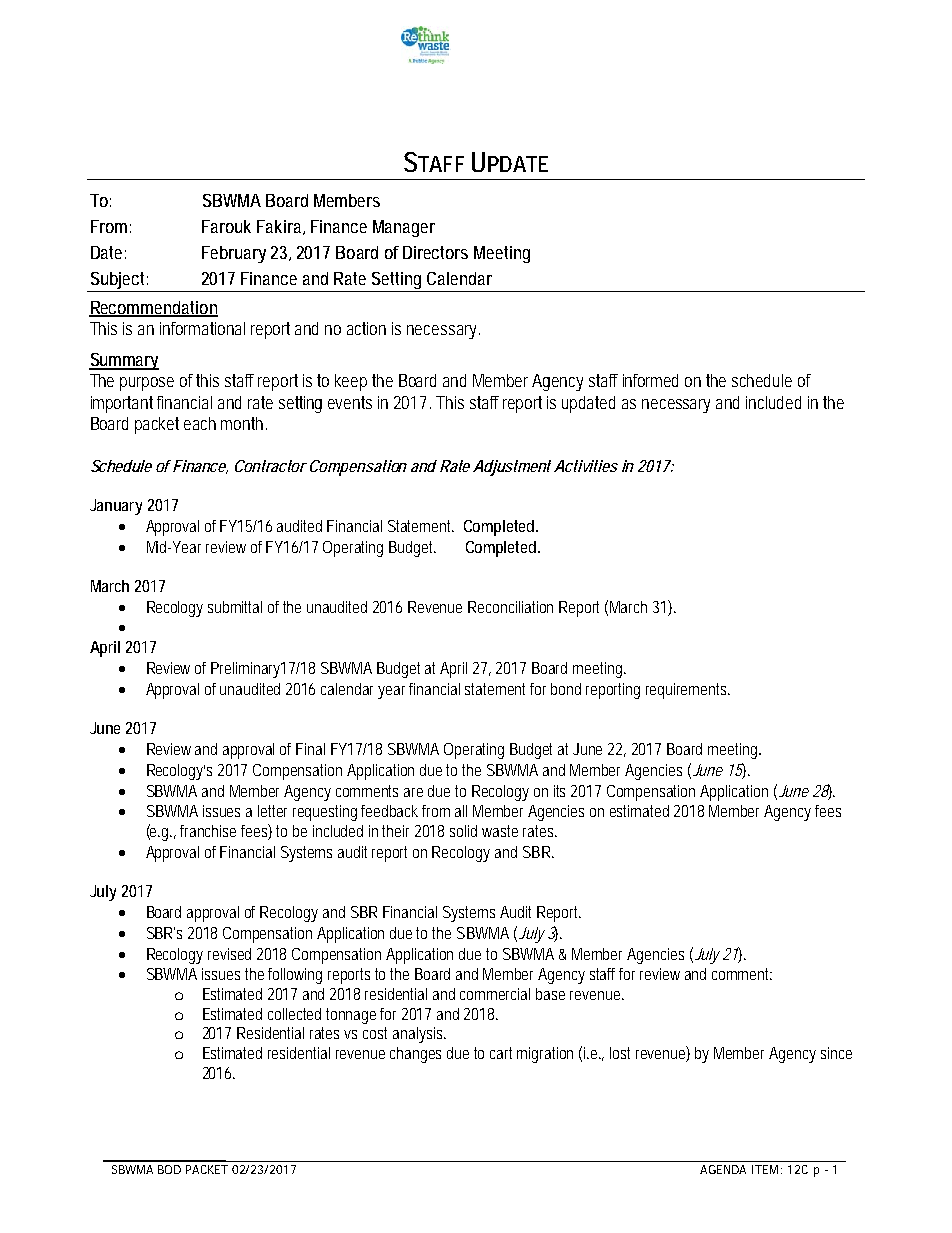  I want to click on analysis, so click(419, 1035).
